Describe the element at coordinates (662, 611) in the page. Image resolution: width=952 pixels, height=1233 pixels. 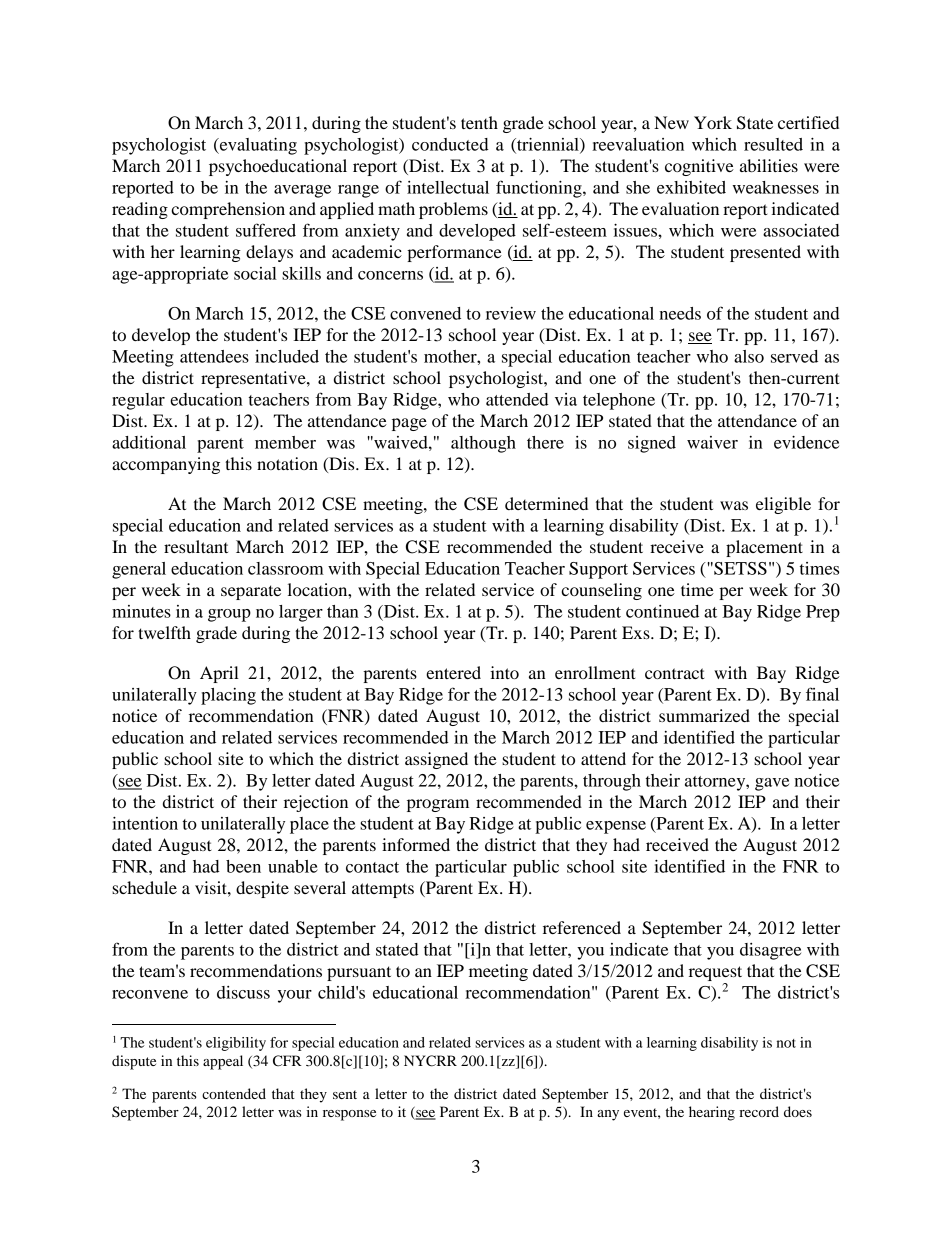
I see `continued` at that location.
